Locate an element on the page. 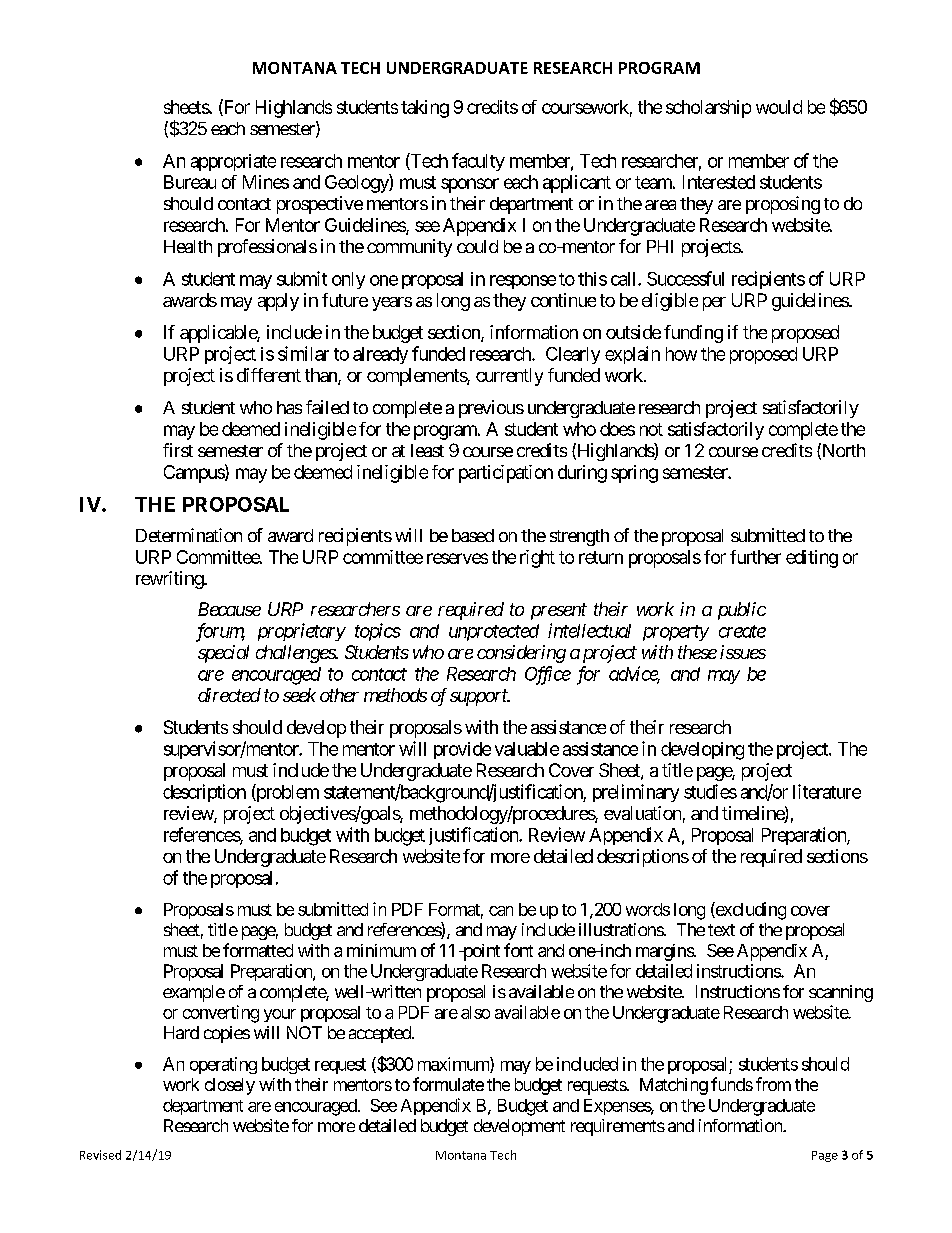 This image has width=952, height=1233. provide is located at coordinates (462, 750).
